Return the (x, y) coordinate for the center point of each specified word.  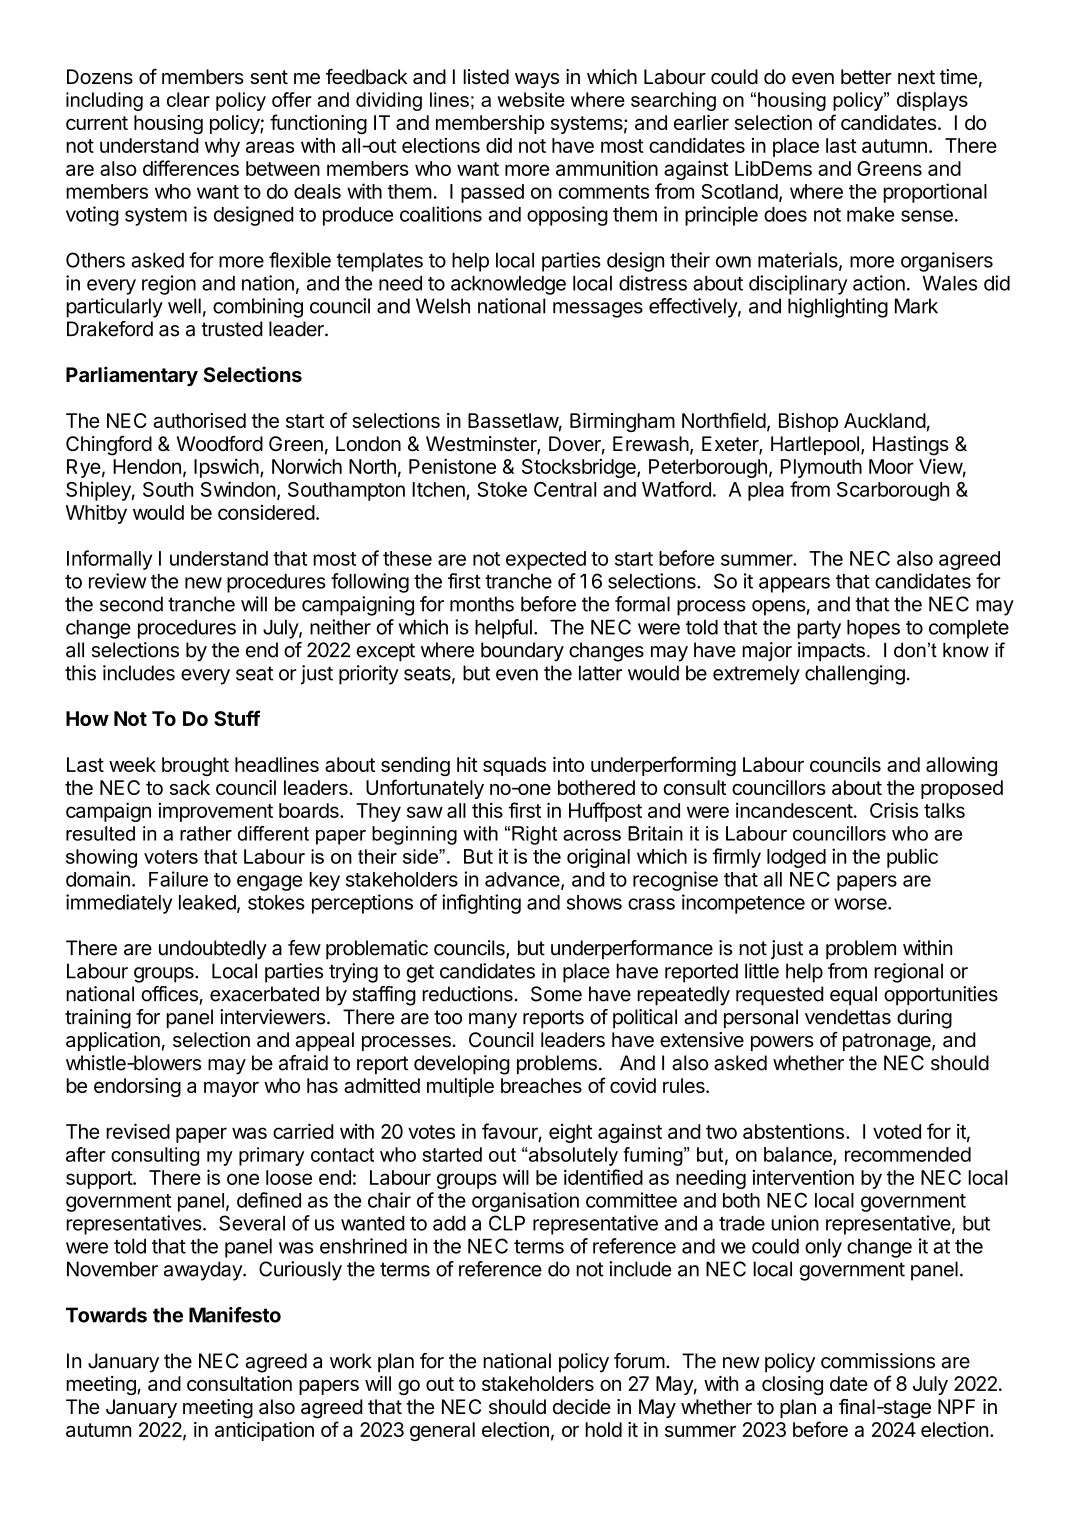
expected (546, 560)
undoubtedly (213, 950)
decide (582, 1407)
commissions (878, 1361)
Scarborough (893, 491)
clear (188, 99)
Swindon (238, 489)
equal (853, 996)
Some (556, 994)
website (531, 99)
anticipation (264, 1431)
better (866, 77)
